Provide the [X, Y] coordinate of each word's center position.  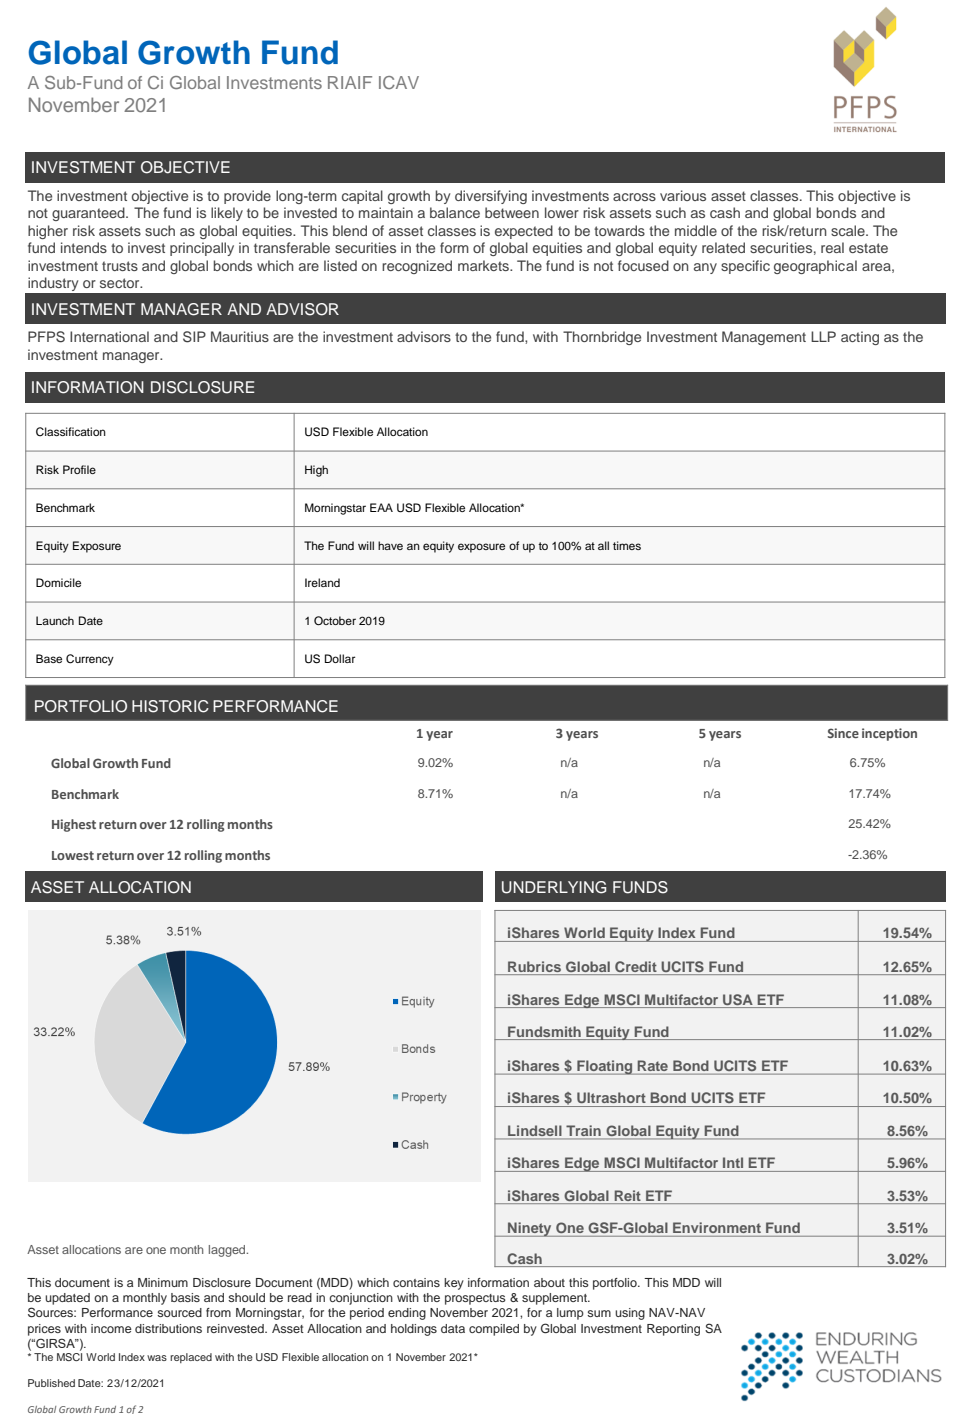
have [390, 545]
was [157, 1358]
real [832, 247]
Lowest [73, 855]
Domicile [58, 582]
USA [738, 999]
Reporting [673, 1330]
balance [455, 212]
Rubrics [534, 966]
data [453, 1328]
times [627, 545]
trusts [120, 266]
